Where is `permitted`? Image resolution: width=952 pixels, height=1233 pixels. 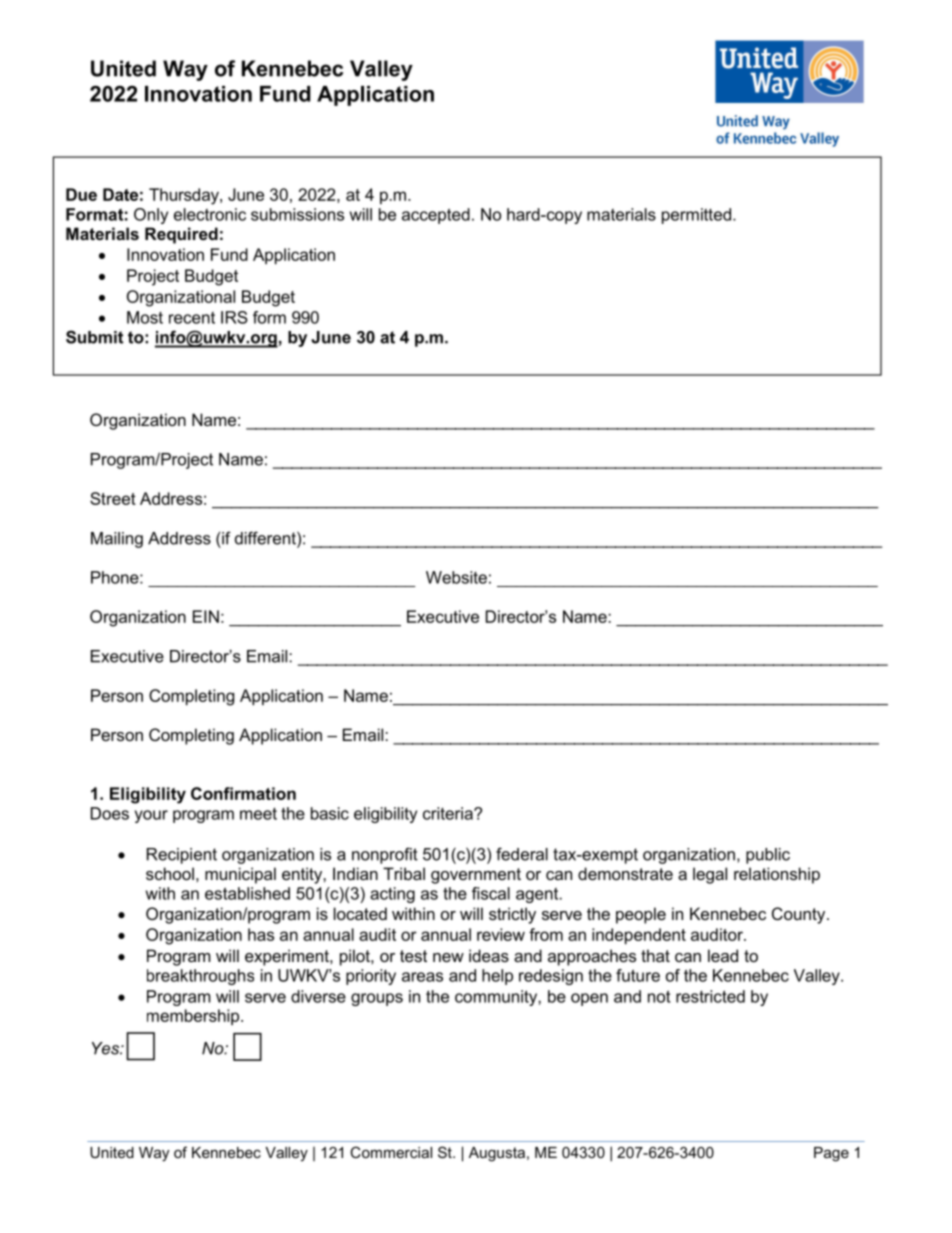
permitted is located at coordinates (696, 216).
